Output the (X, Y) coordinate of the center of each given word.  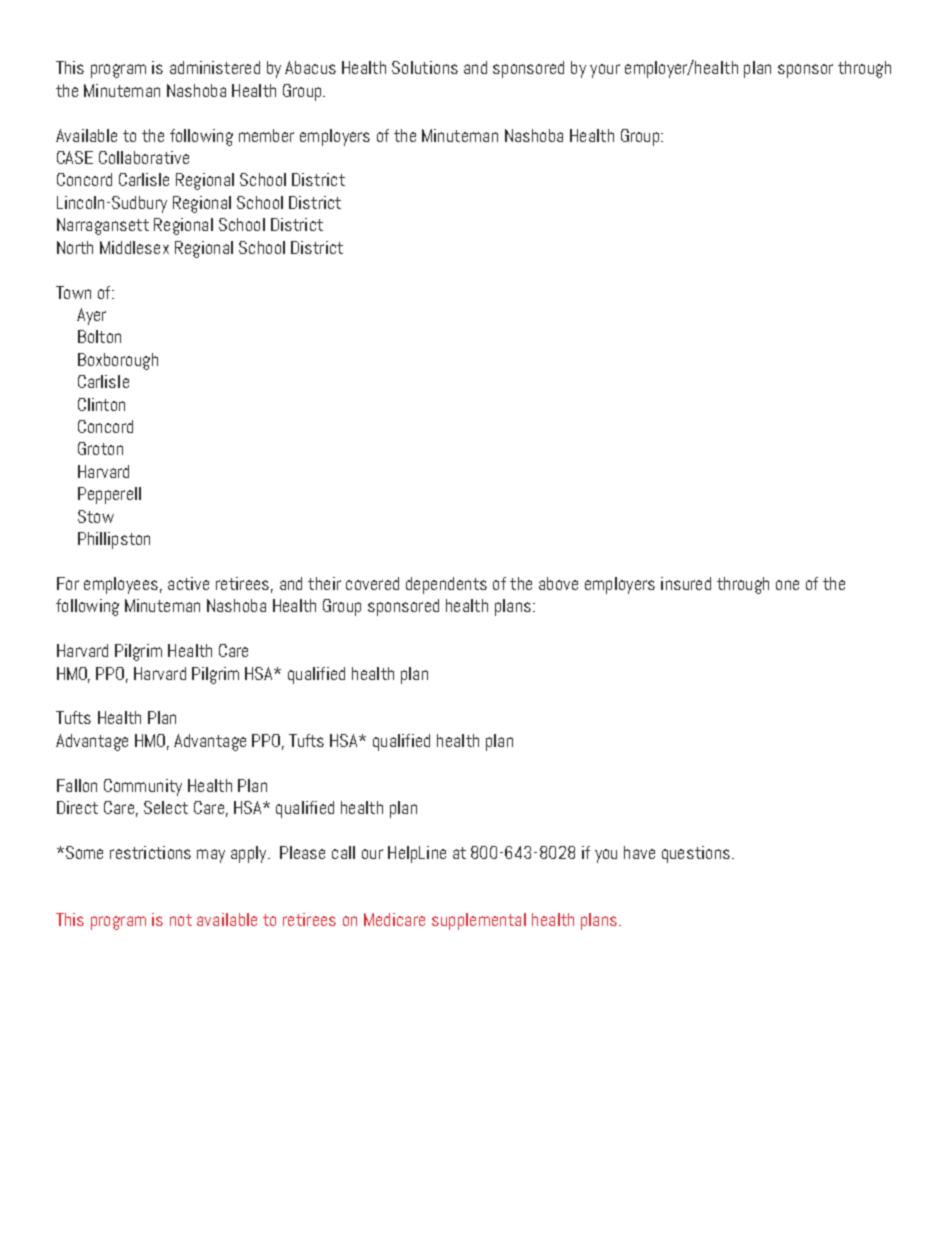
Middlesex (134, 247)
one (787, 585)
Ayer (91, 316)
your (605, 71)
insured (686, 583)
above (558, 583)
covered (372, 583)
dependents (446, 585)
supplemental (479, 921)
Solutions (425, 67)
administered (215, 67)
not (181, 920)
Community (143, 787)
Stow (96, 516)
